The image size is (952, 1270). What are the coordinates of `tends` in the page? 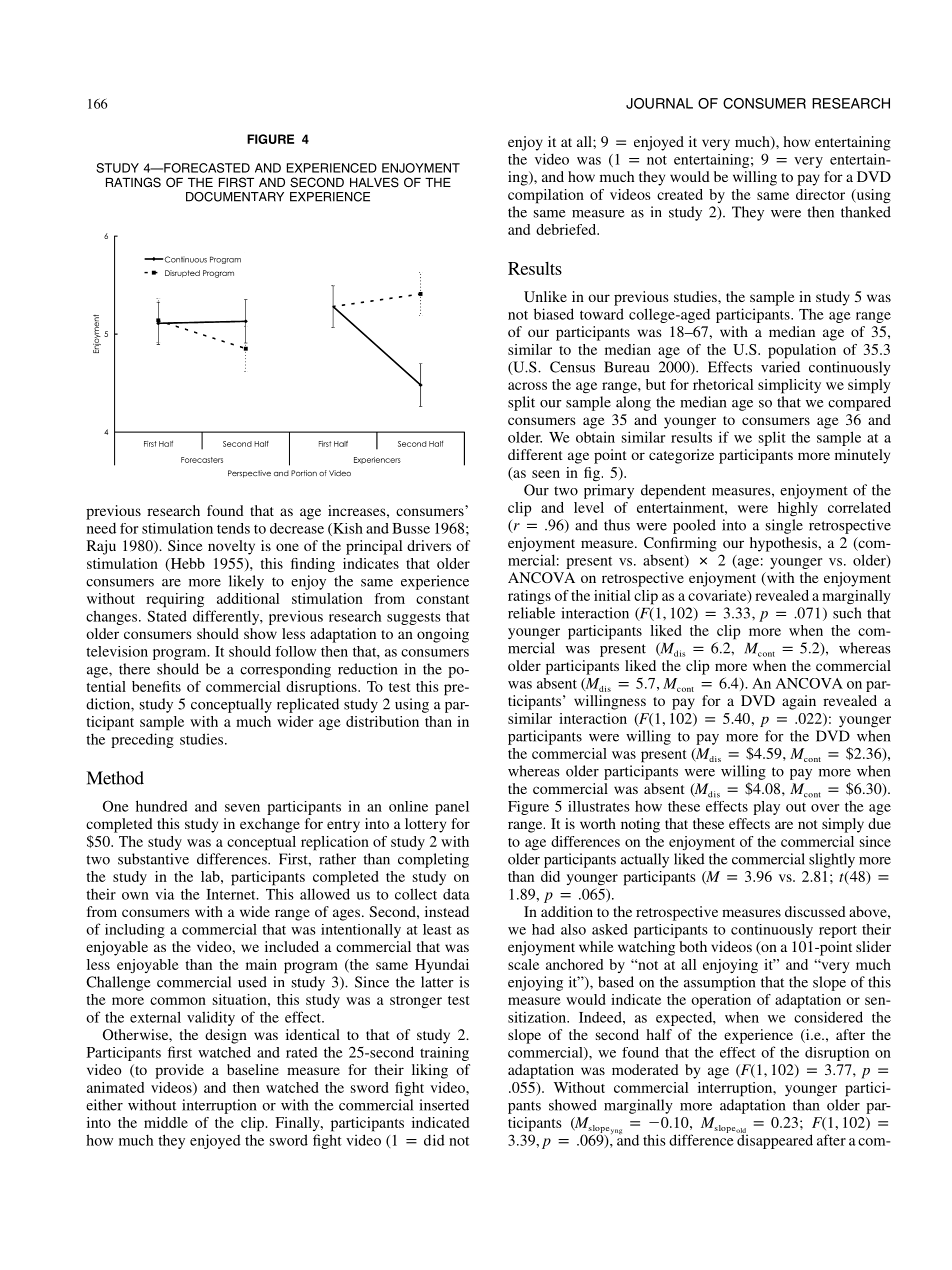 It's located at (233, 528).
